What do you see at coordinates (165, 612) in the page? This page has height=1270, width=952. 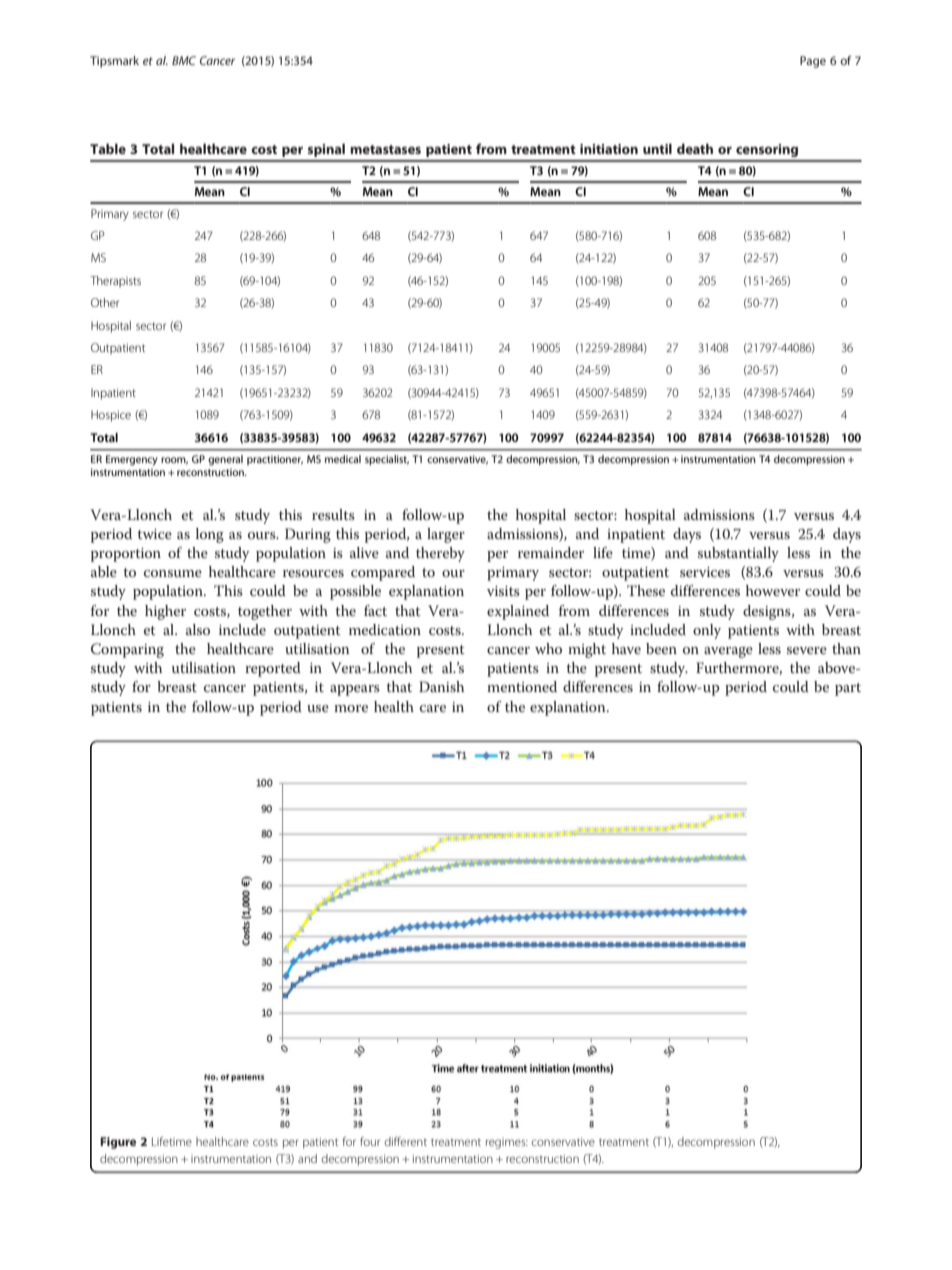 I see `higher` at bounding box center [165, 612].
